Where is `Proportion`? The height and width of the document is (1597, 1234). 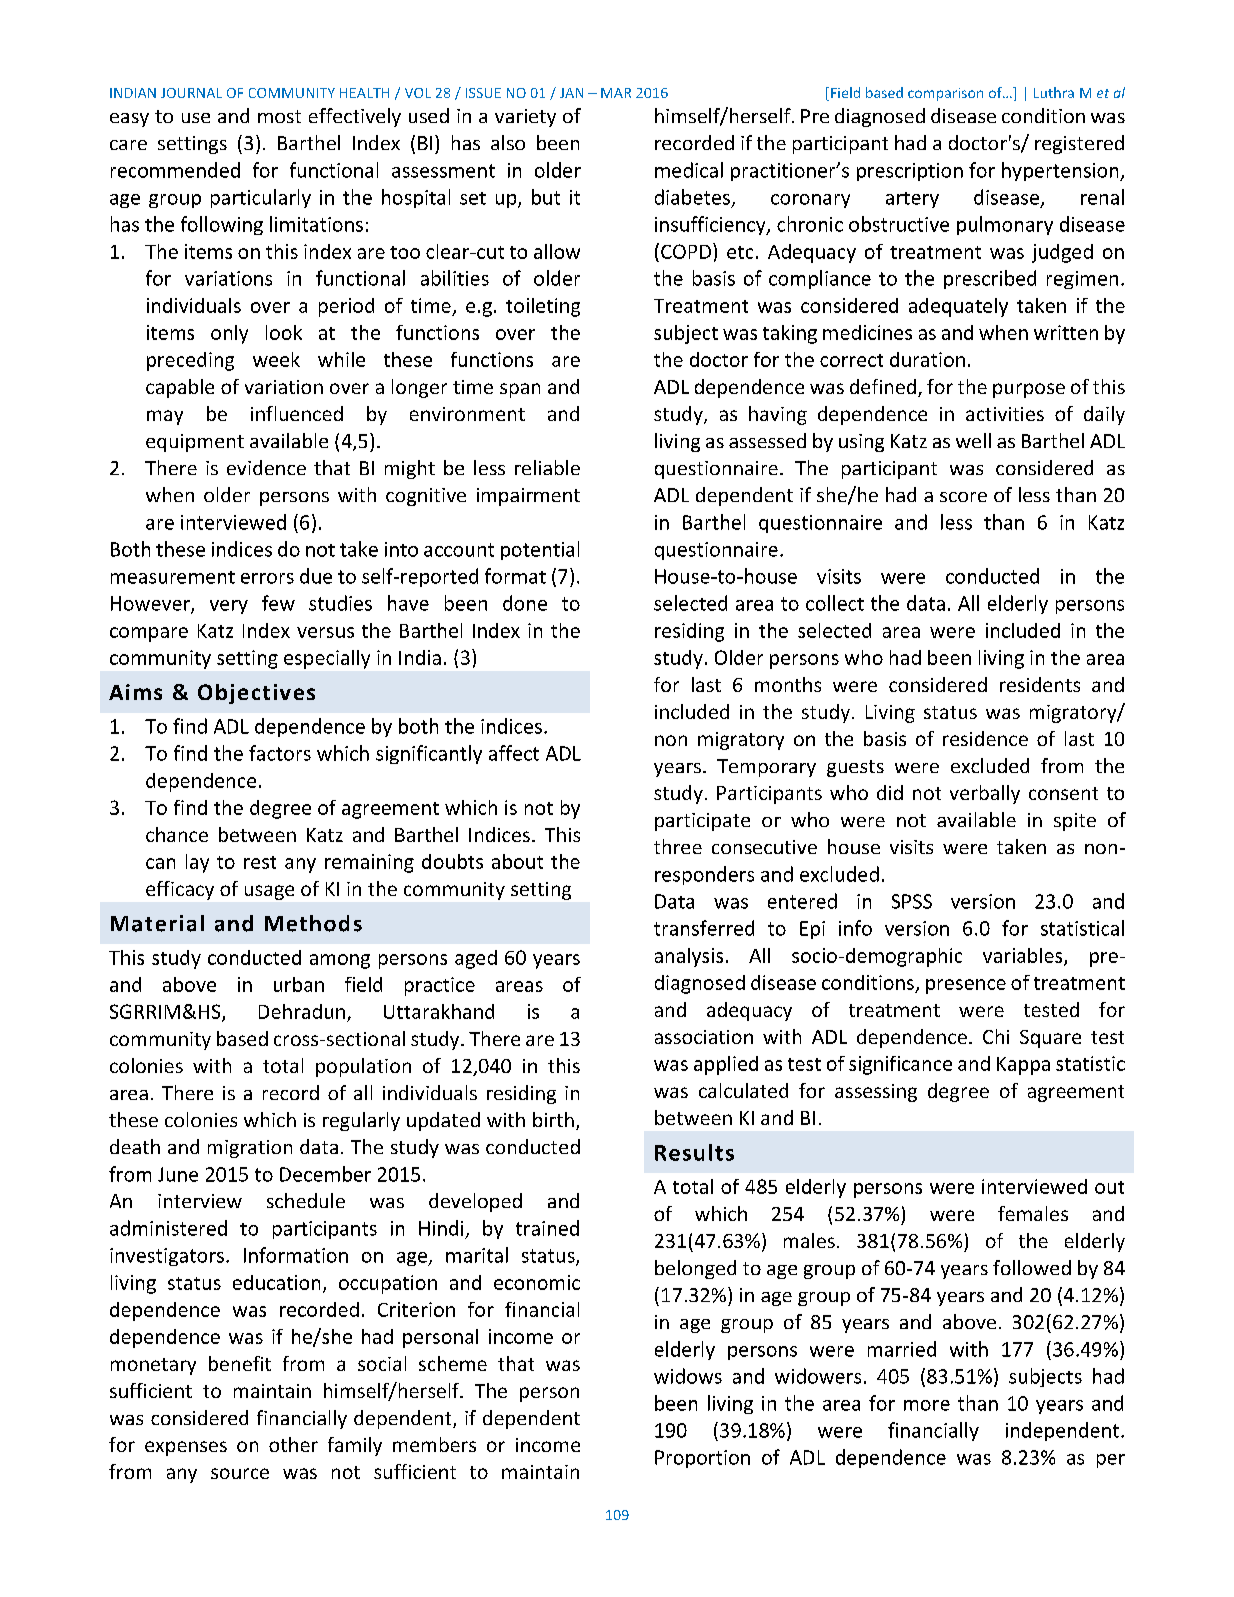
Proportion is located at coordinates (702, 1459).
